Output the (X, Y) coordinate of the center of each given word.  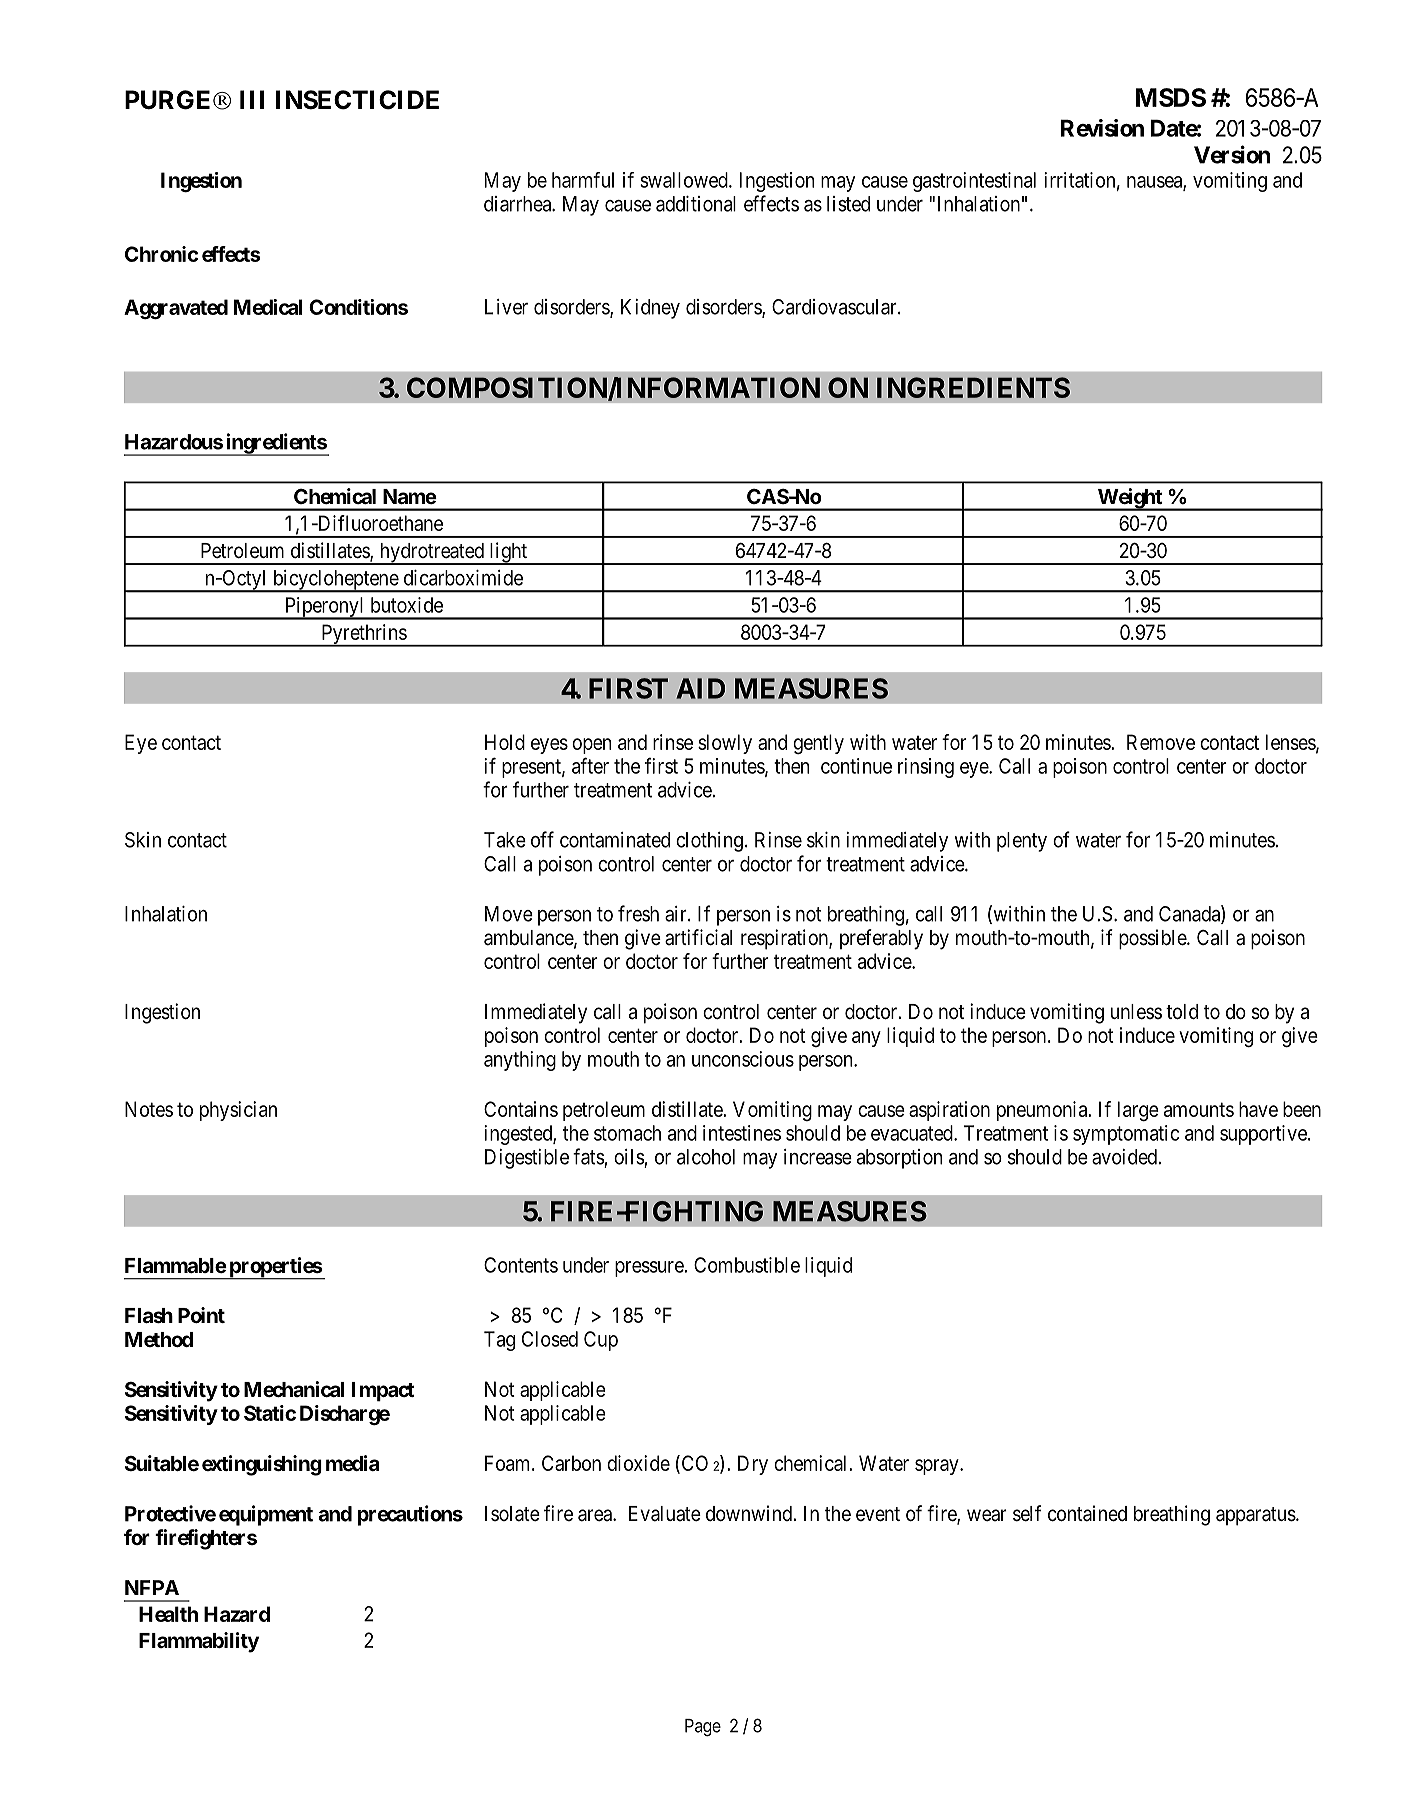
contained (1087, 1513)
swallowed (685, 180)
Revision (1102, 128)
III (252, 99)
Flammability (199, 1642)
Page (703, 1727)
